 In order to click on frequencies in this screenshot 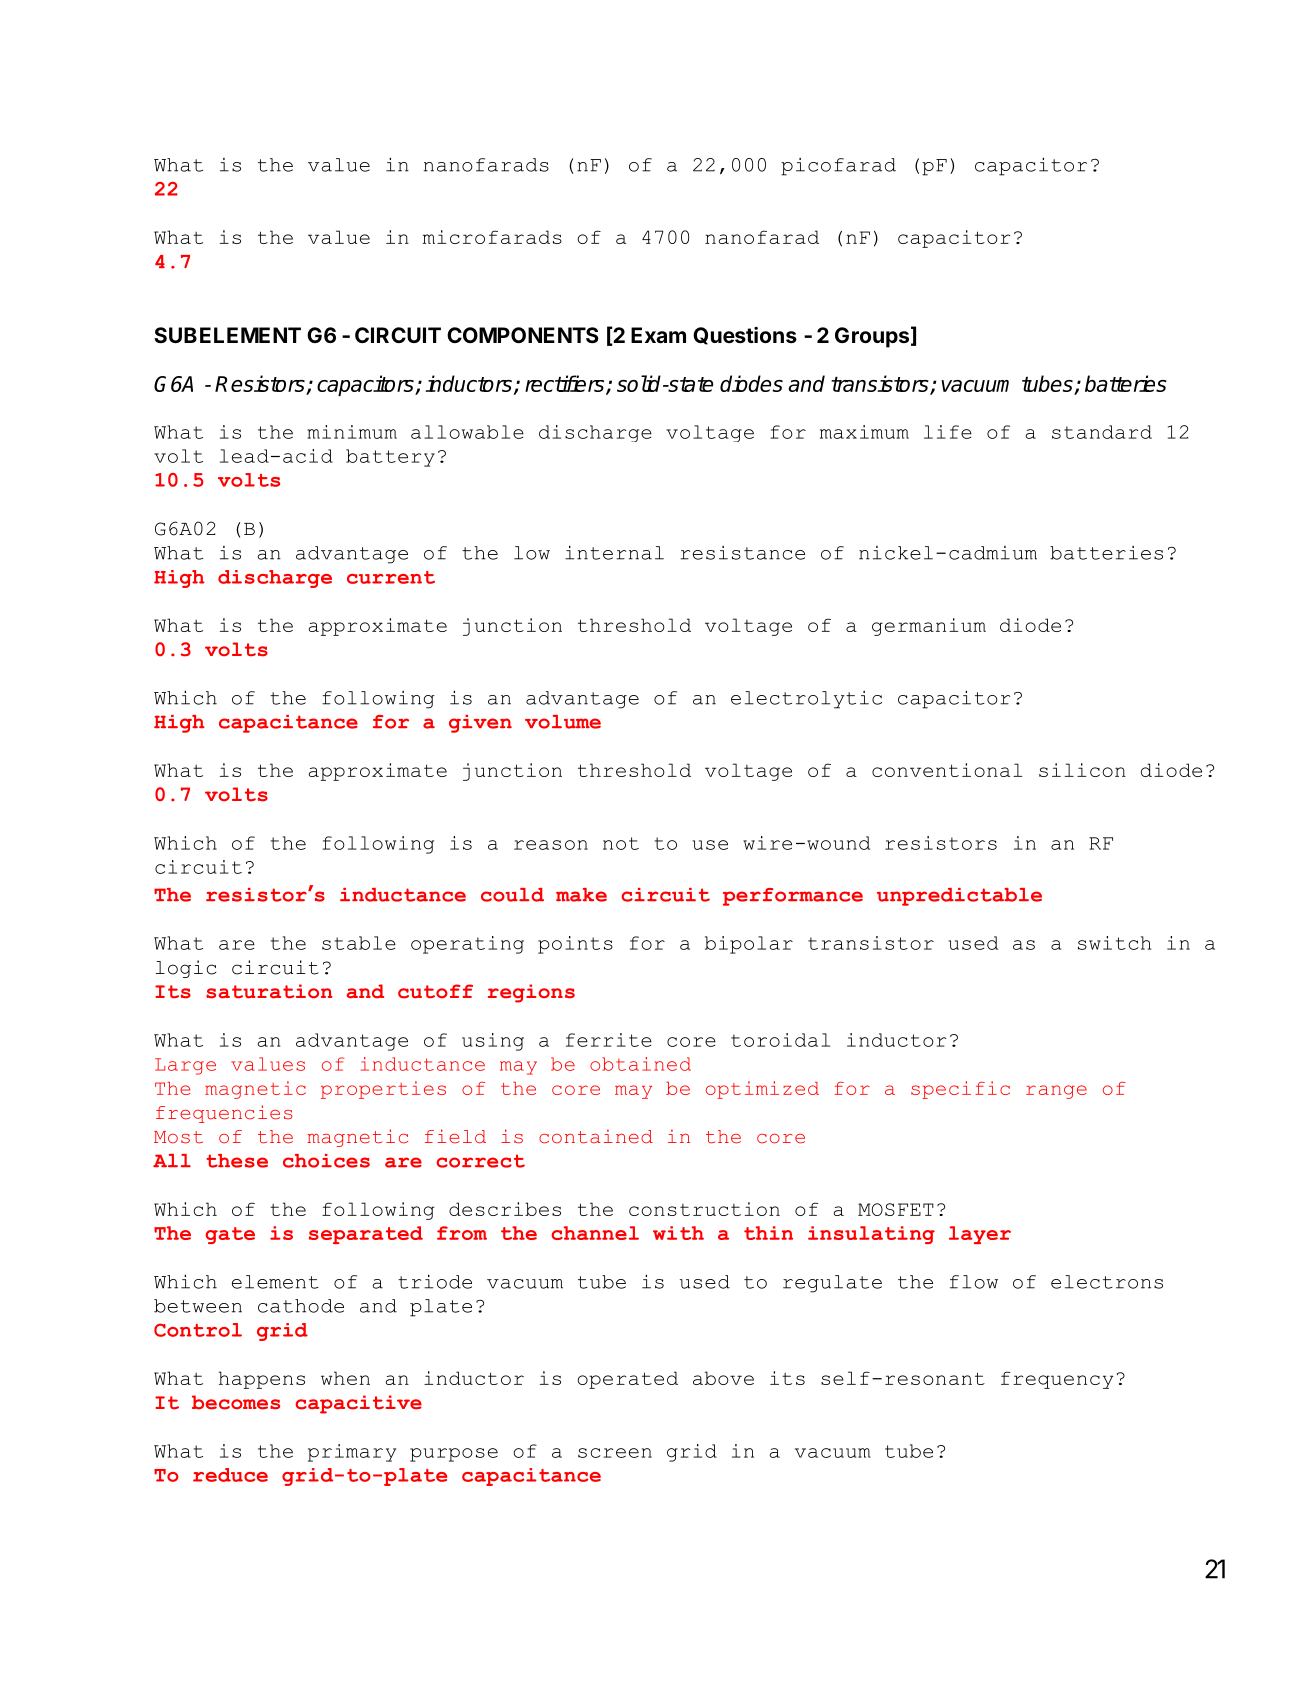, I will do `click(224, 1114)`.
